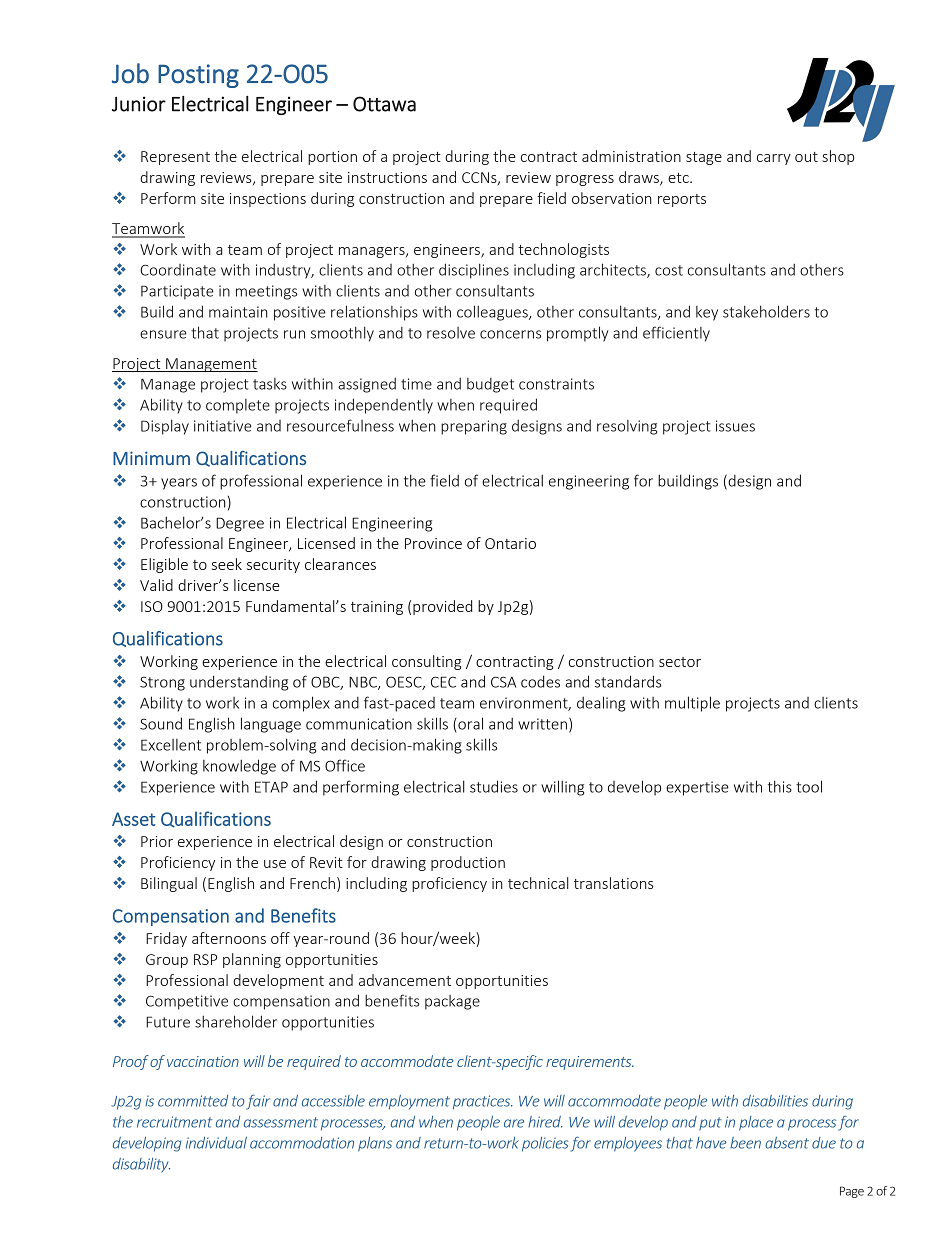 The image size is (952, 1233). What do you see at coordinates (780, 786) in the image?
I see `this` at bounding box center [780, 786].
